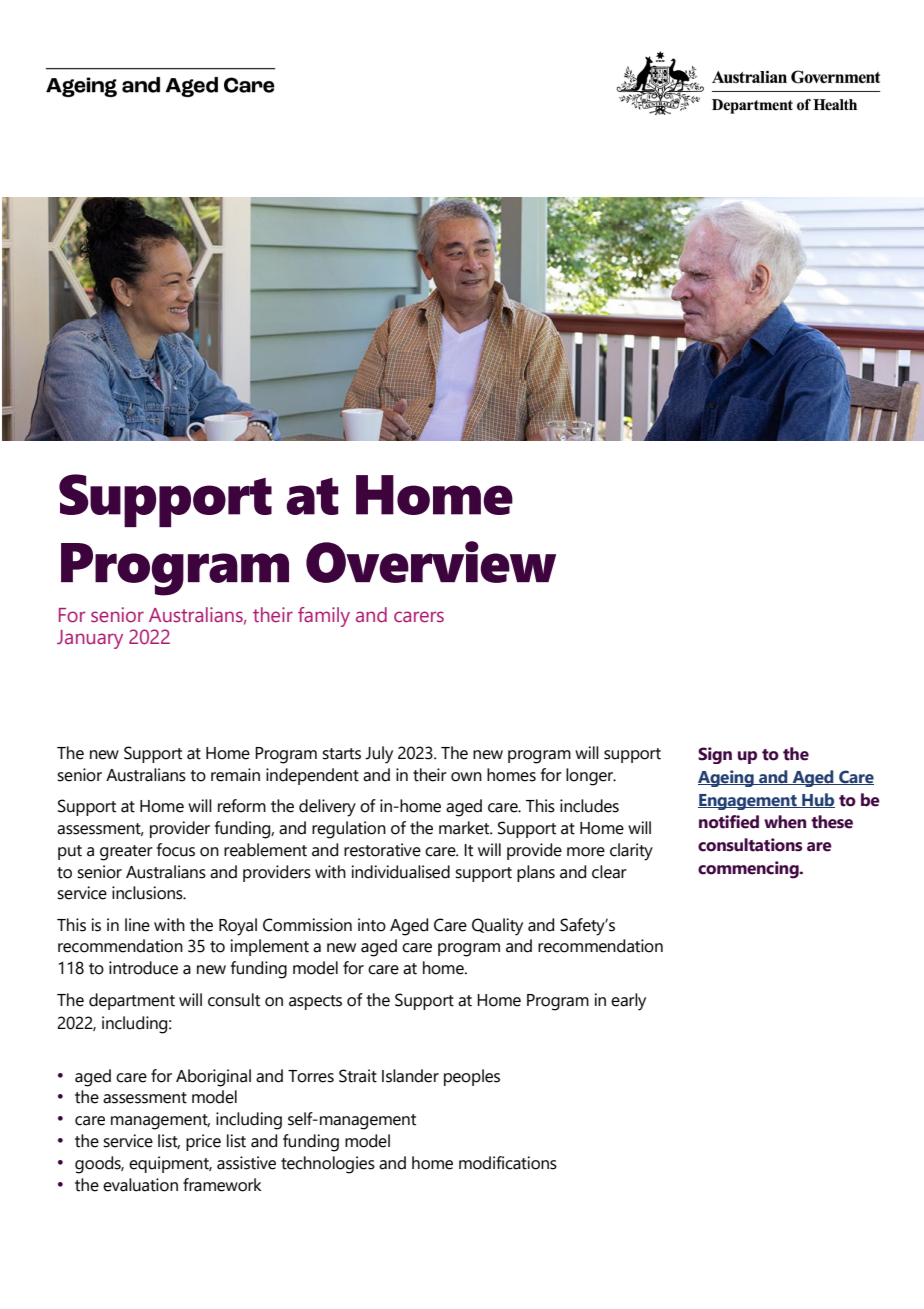 This page has height=1309, width=924. I want to click on peoples, so click(472, 1077).
